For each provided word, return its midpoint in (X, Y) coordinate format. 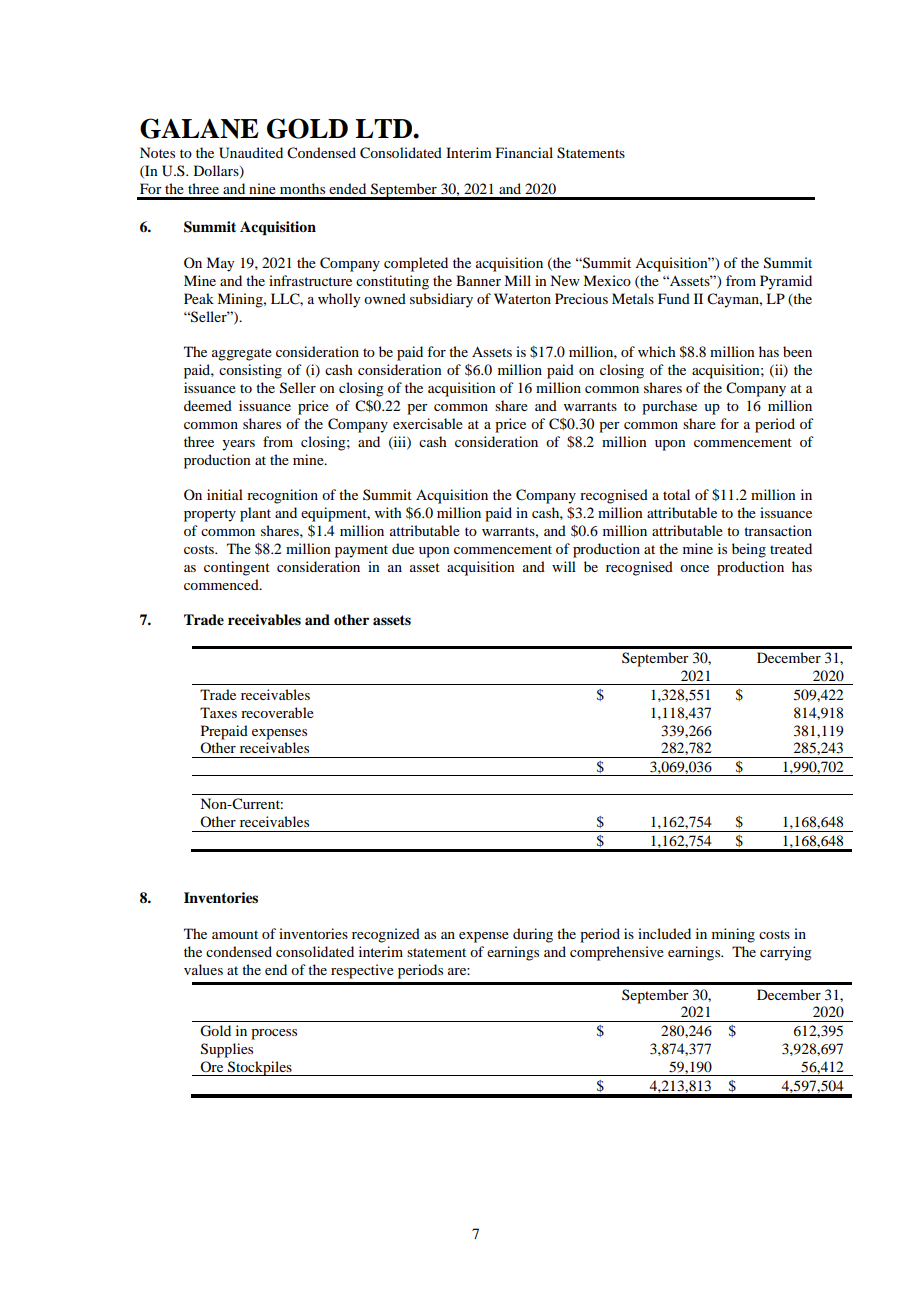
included (664, 933)
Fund (674, 298)
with (388, 512)
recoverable (277, 712)
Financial (524, 152)
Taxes (218, 712)
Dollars (217, 172)
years (238, 445)
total (676, 494)
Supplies (227, 1050)
